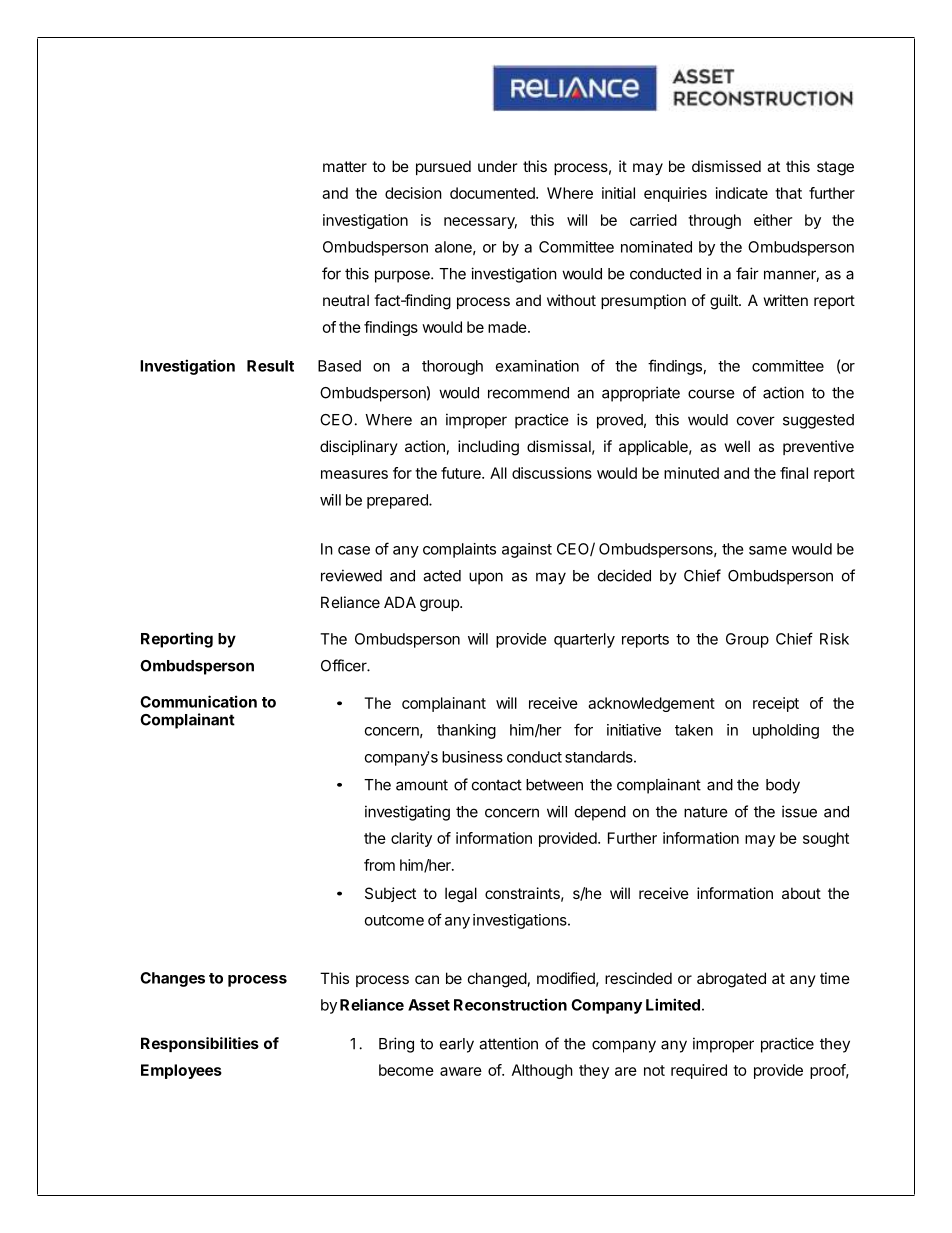 This screenshot has height=1233, width=952. What do you see at coordinates (834, 639) in the screenshot?
I see `Risk` at bounding box center [834, 639].
